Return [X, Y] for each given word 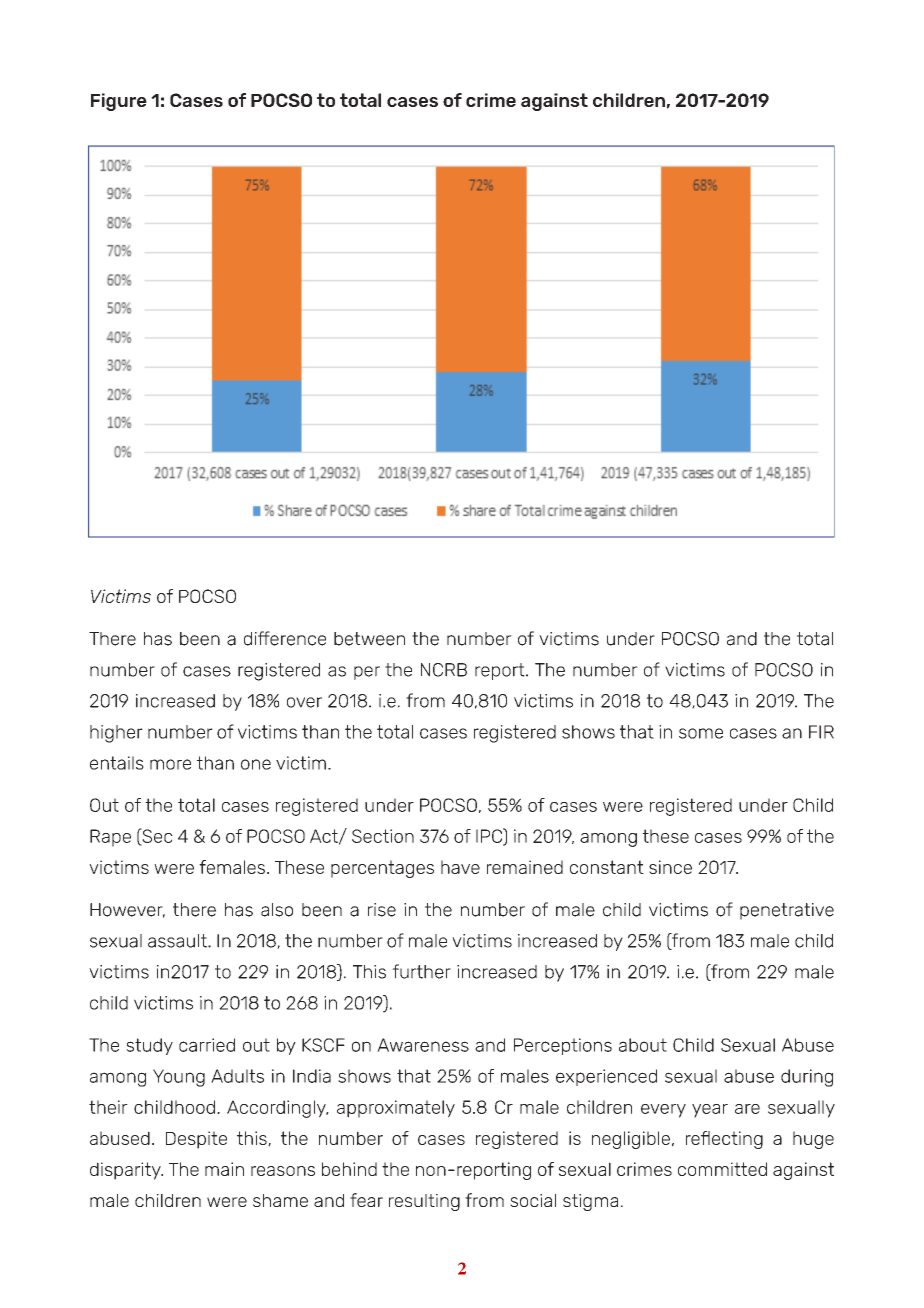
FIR [821, 732]
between [369, 639]
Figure [119, 102]
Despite [196, 1140]
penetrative [787, 911]
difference [285, 638]
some [701, 733]
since [670, 867]
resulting [424, 1202]
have [460, 867]
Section [383, 836]
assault [178, 941]
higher [116, 734]
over [304, 702]
